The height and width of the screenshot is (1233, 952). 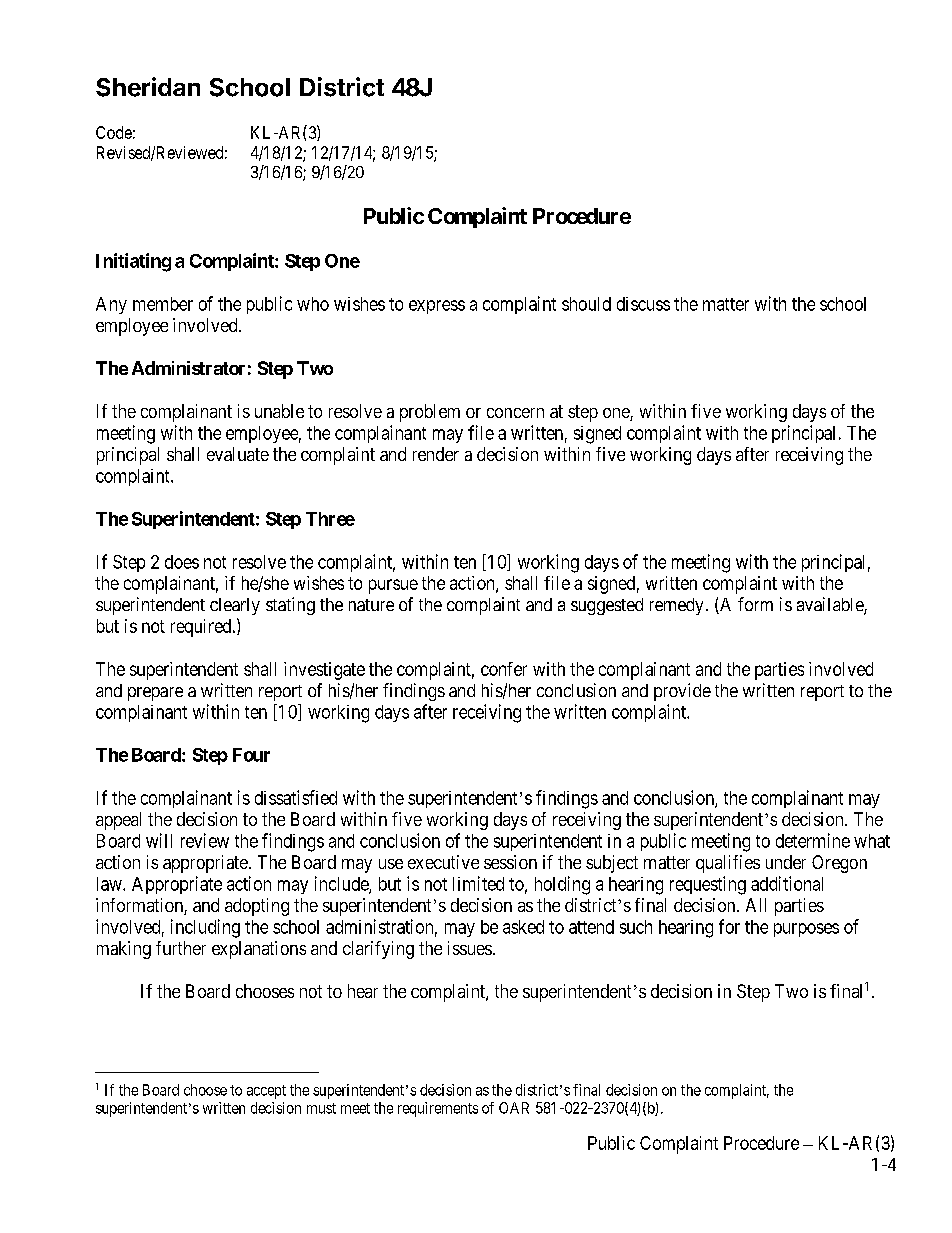 What do you see at coordinates (643, 304) in the screenshot?
I see `discuss` at bounding box center [643, 304].
